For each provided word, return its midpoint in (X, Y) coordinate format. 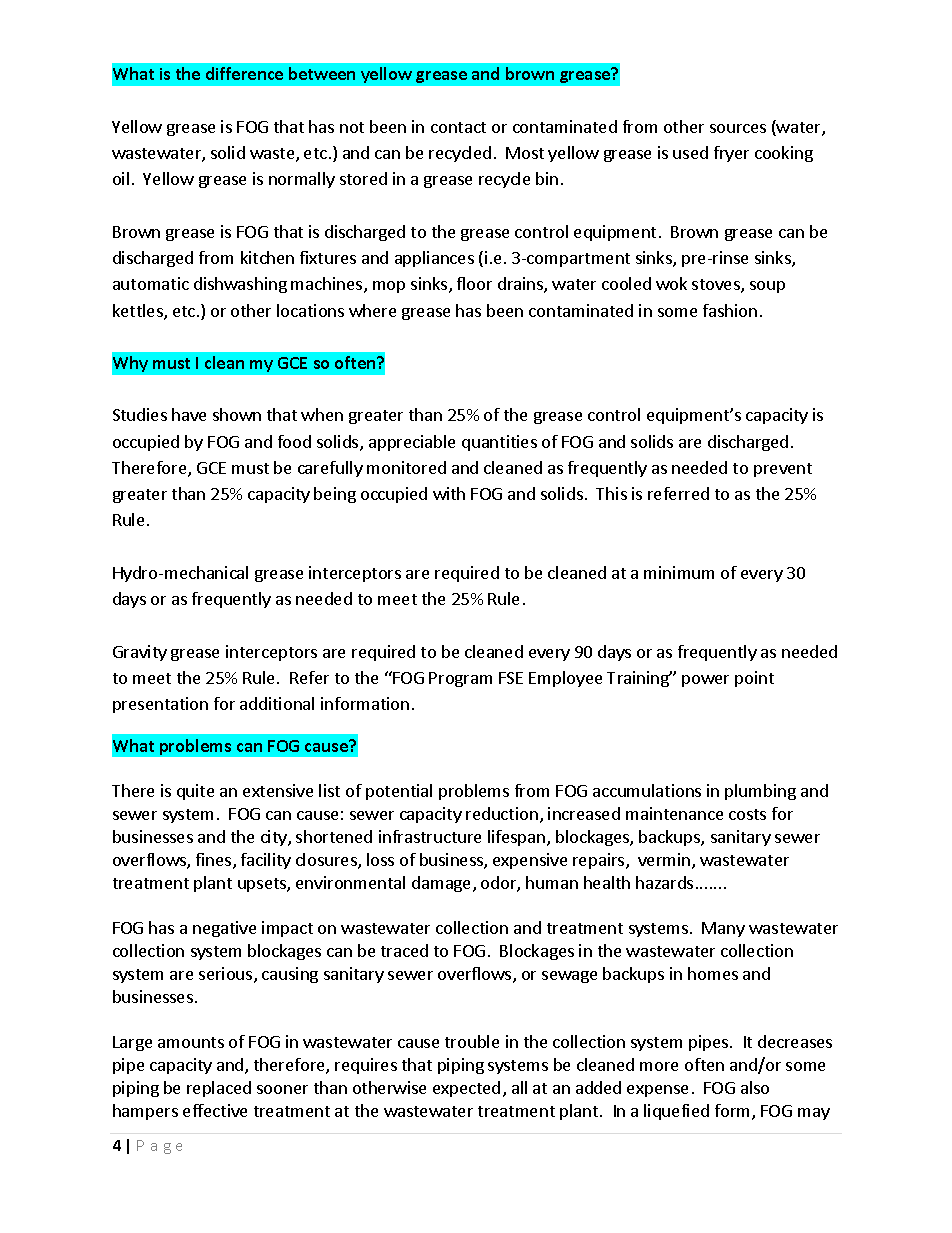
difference (244, 73)
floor (474, 283)
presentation (160, 705)
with (449, 493)
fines (215, 861)
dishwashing (240, 285)
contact (458, 127)
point (754, 679)
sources (738, 128)
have (189, 414)
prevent (783, 470)
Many (723, 929)
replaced (219, 1089)
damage (443, 884)
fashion (730, 310)
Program (460, 679)
